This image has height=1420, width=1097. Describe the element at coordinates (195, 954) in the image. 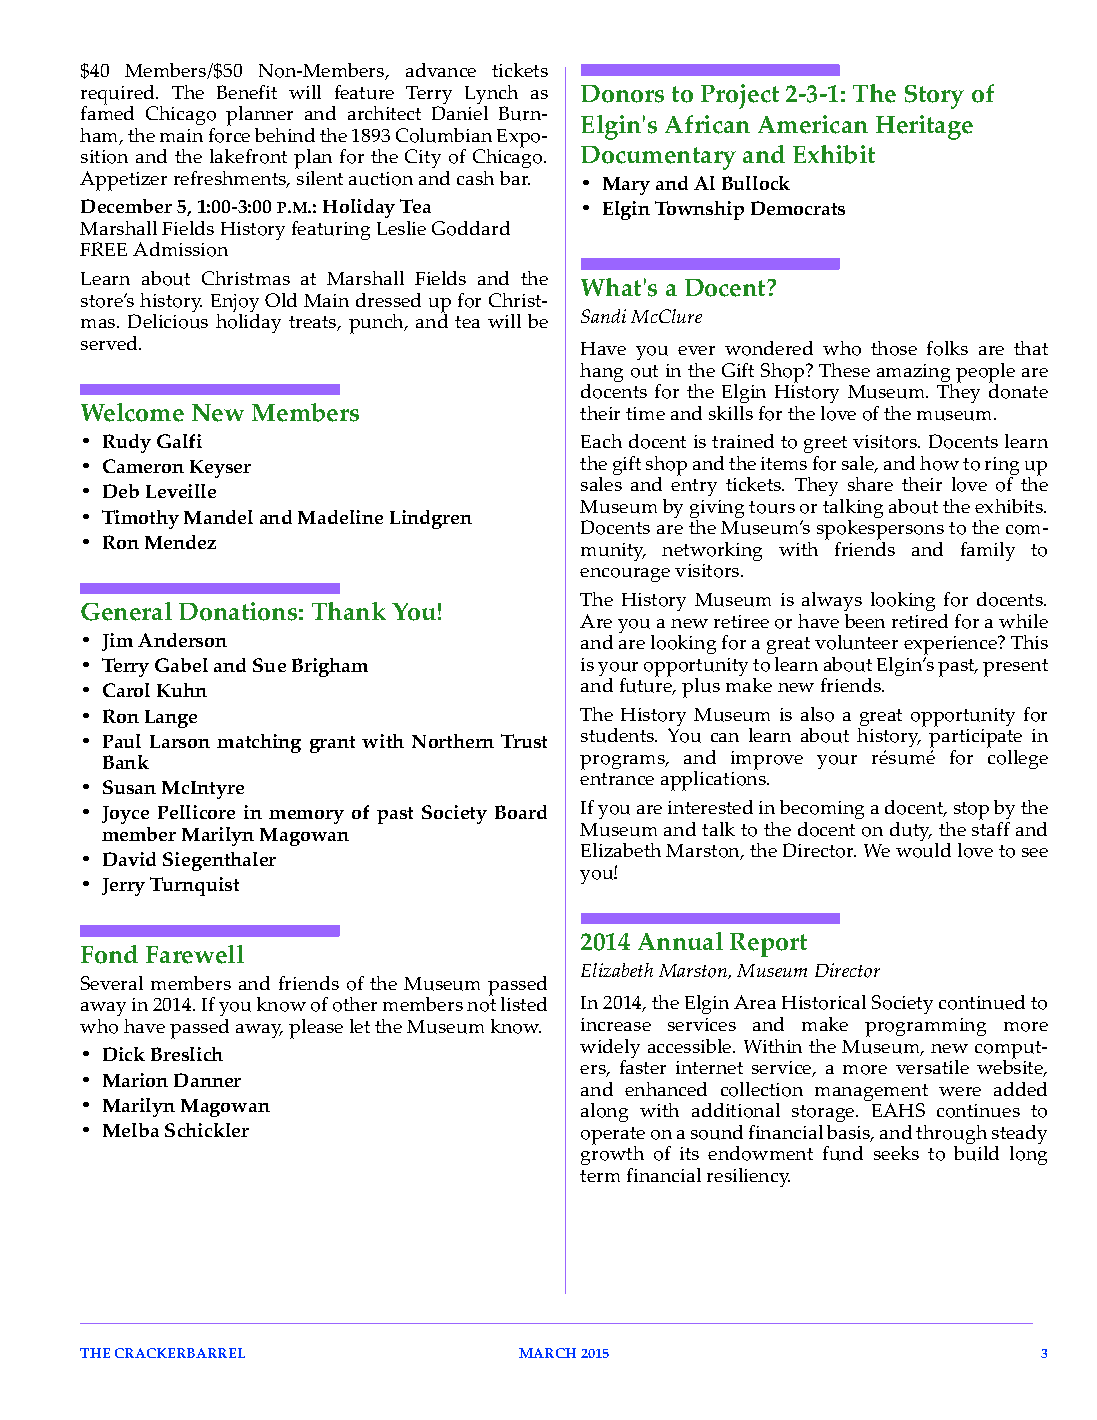

I see `Farewell` at that location.
